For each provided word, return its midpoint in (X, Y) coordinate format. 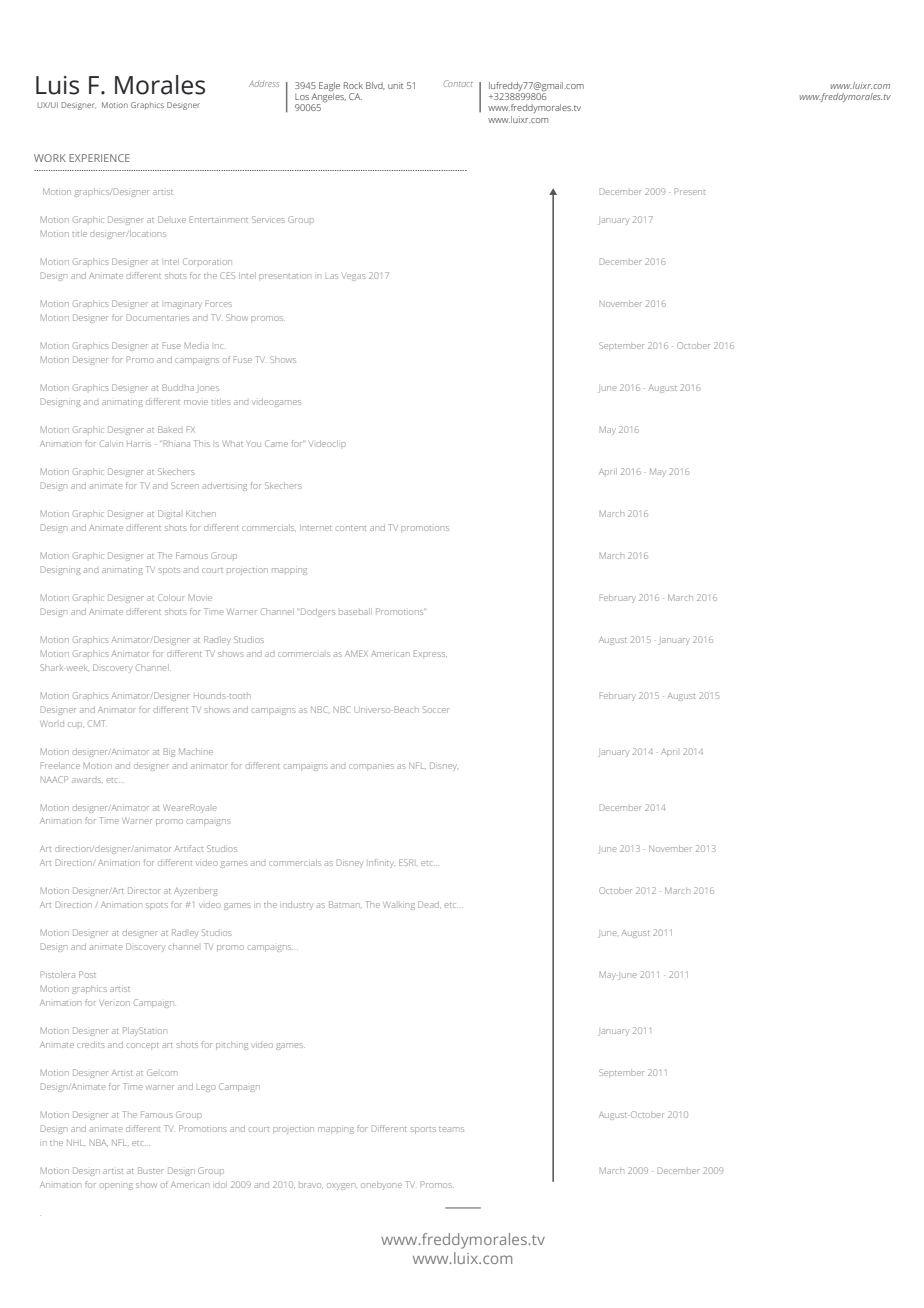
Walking (399, 906)
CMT (96, 723)
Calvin (111, 443)
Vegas (354, 277)
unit (395, 85)
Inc (219, 346)
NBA (99, 1142)
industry (298, 906)
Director (144, 890)
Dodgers (318, 612)
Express (430, 653)
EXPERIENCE (99, 158)
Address (264, 83)
